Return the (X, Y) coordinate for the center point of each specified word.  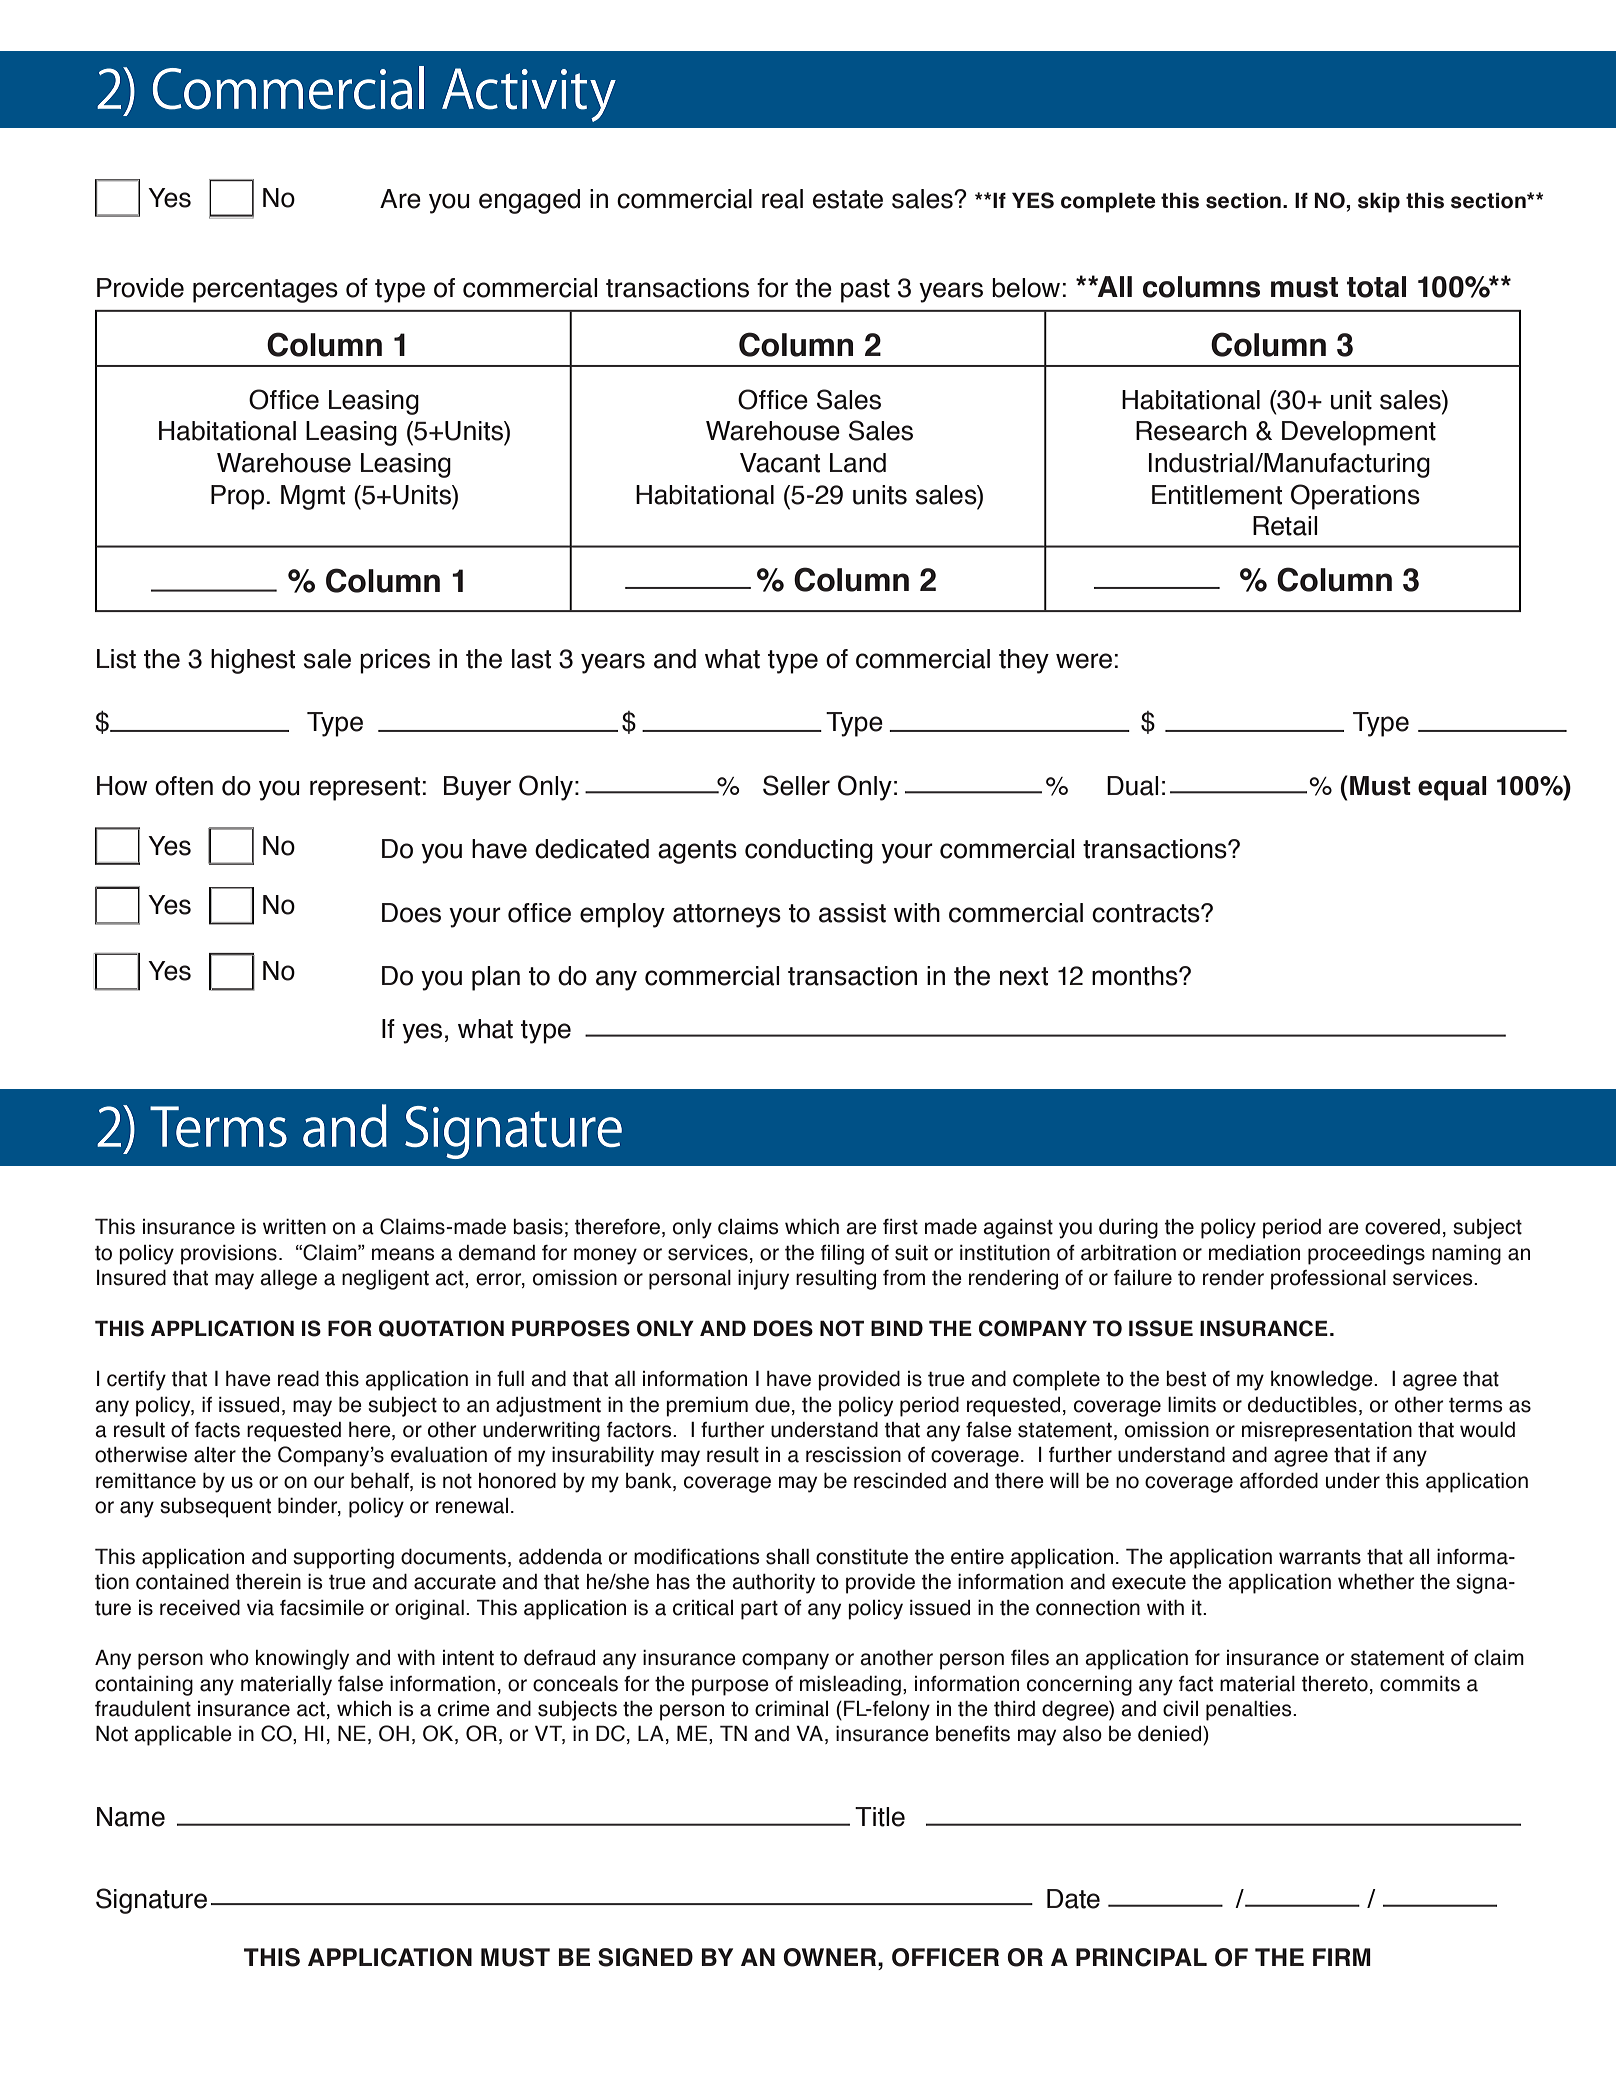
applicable (183, 1735)
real (782, 199)
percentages (265, 291)
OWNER (831, 1957)
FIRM (1342, 1957)
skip (1379, 202)
